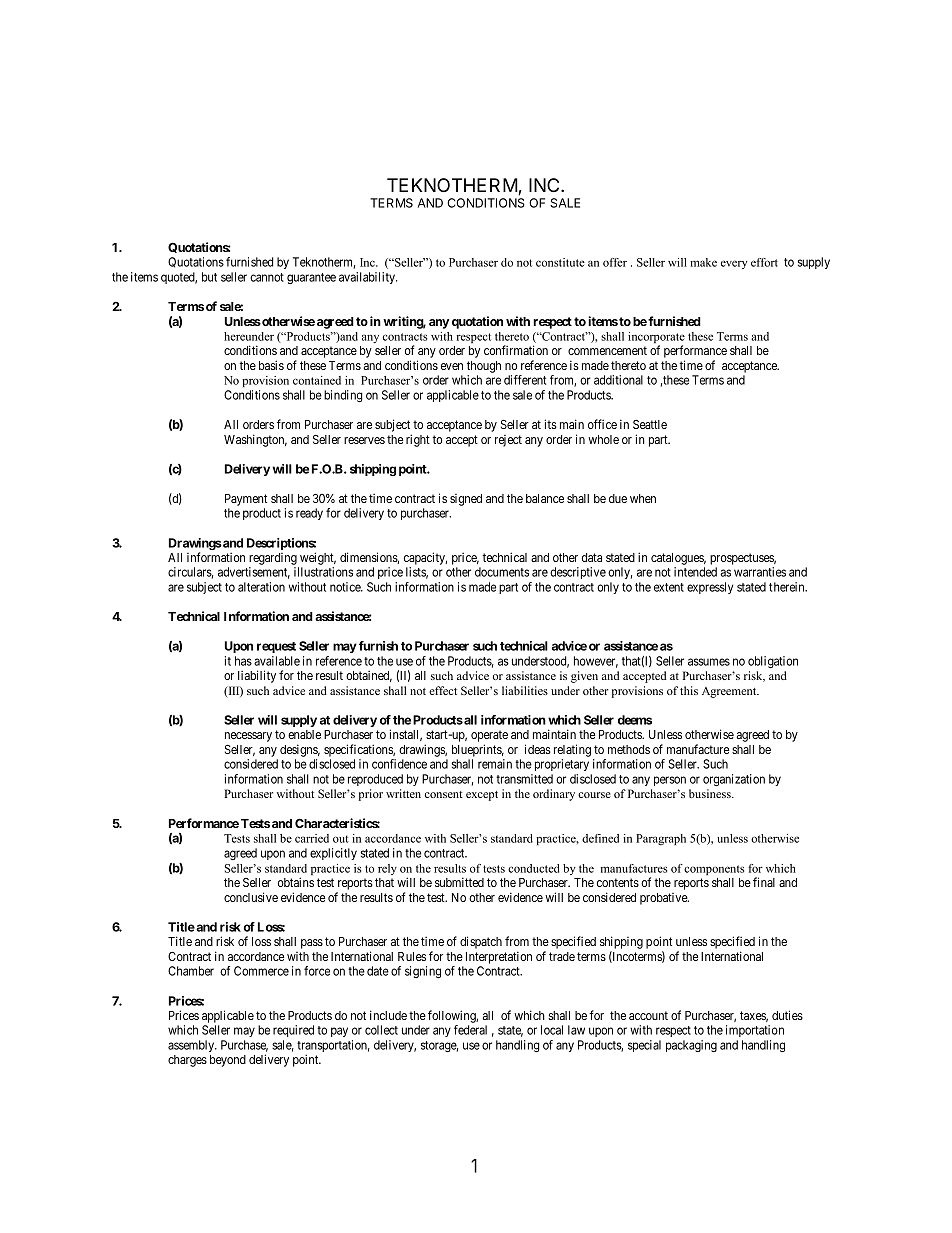 Image resolution: width=952 pixels, height=1233 pixels. I want to click on components, so click(714, 870).
